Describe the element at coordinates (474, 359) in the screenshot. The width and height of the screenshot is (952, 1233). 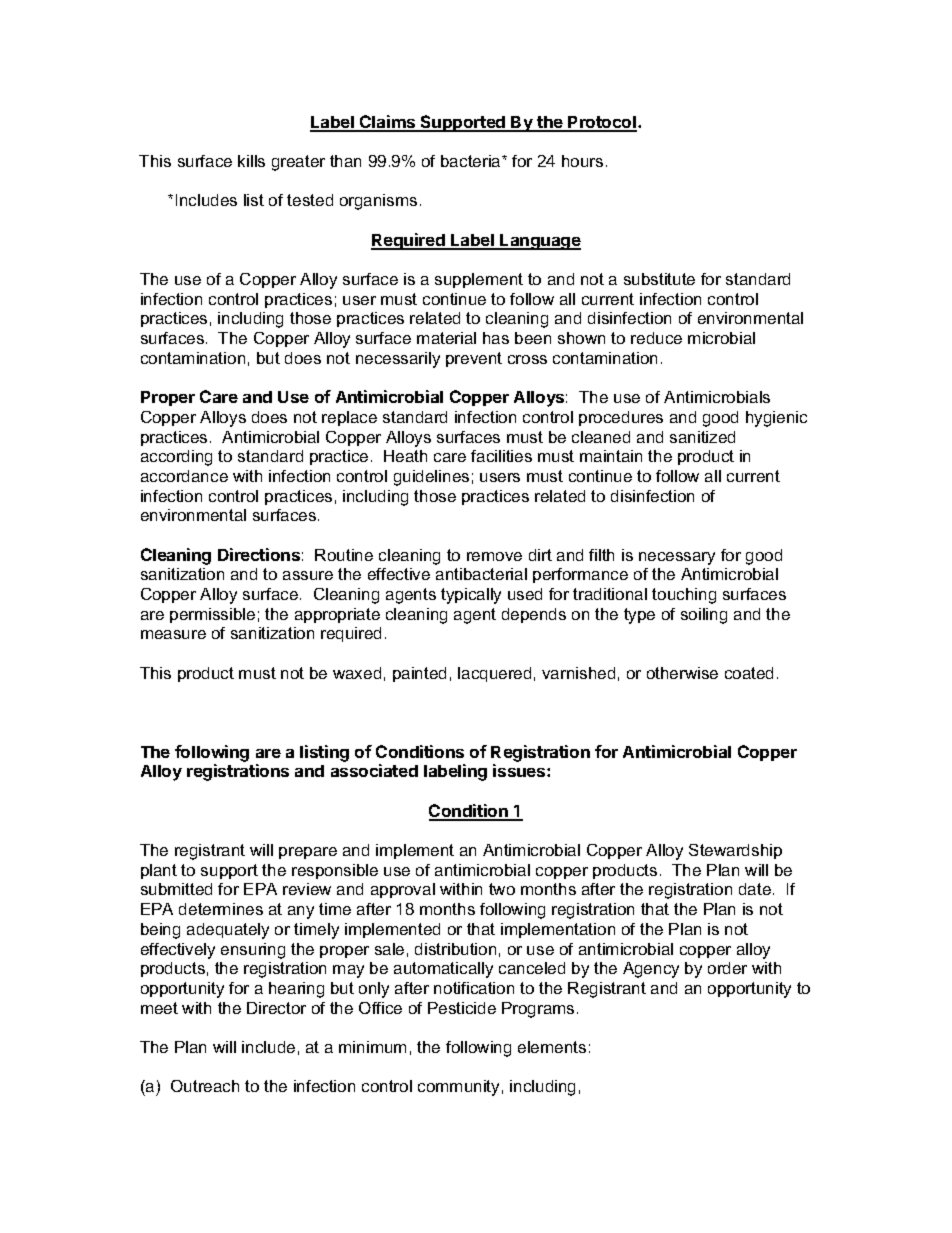
I see `prevent` at that location.
